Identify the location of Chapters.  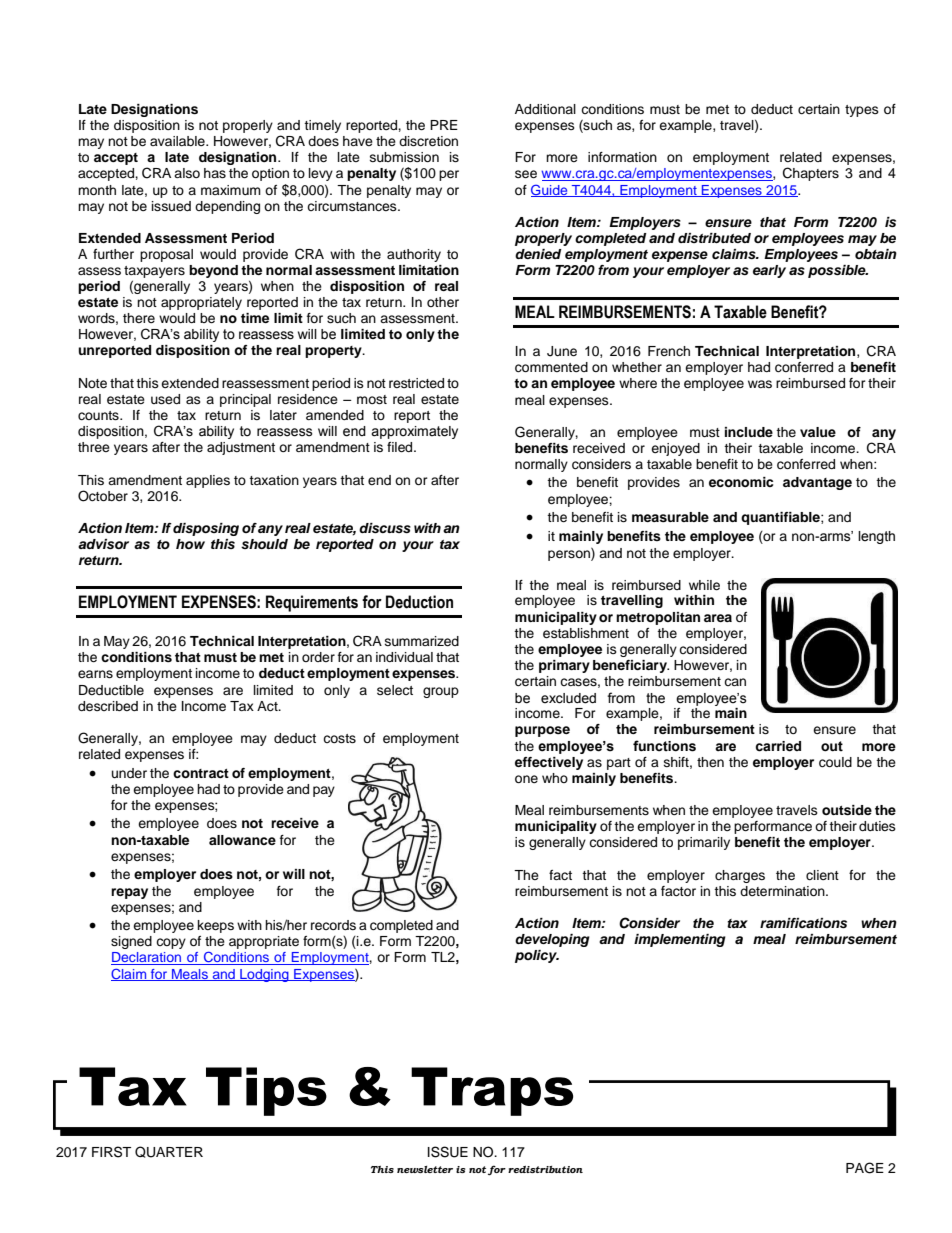
(811, 174).
